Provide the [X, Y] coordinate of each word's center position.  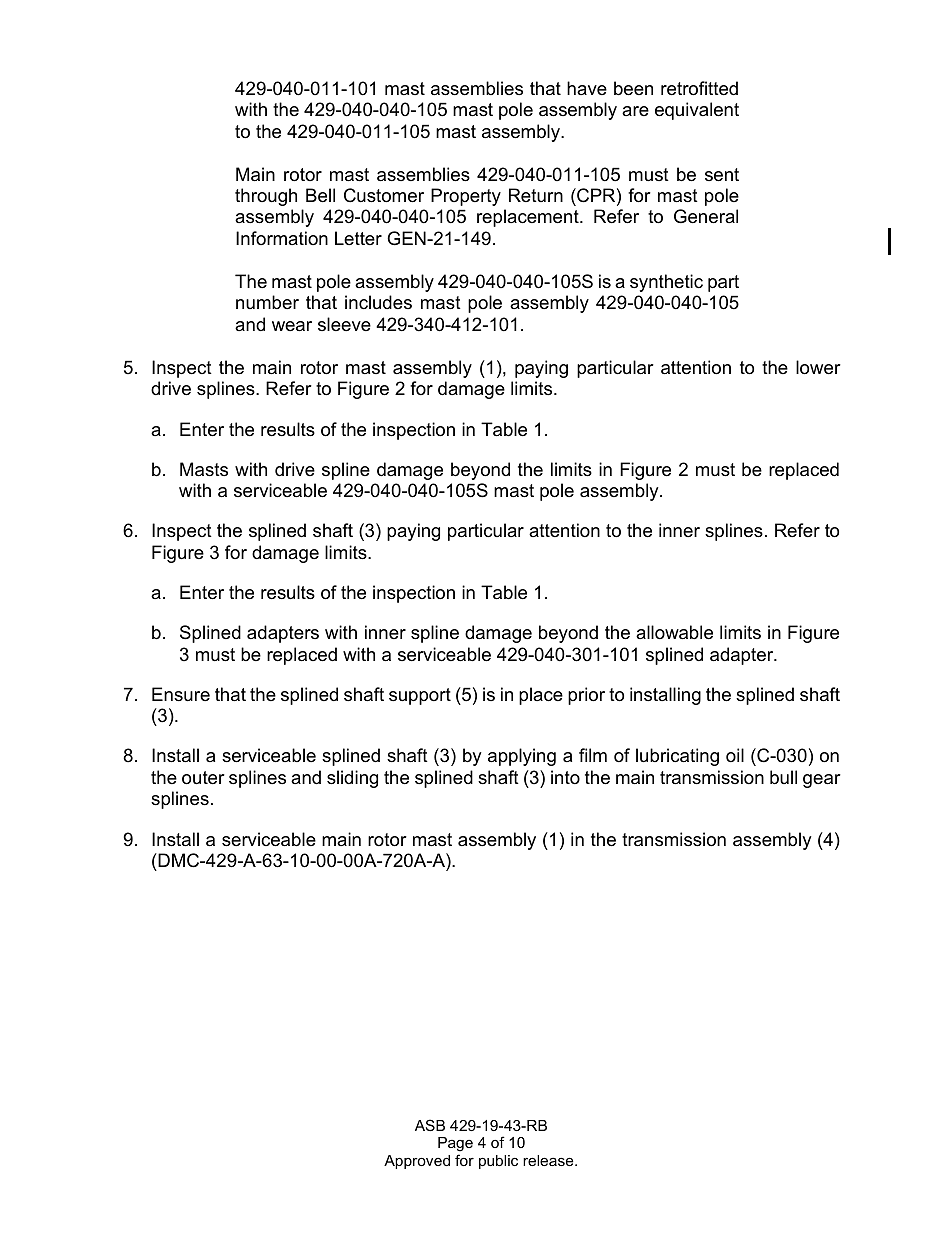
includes [378, 302]
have [587, 88]
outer [203, 778]
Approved [417, 1162]
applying [522, 757]
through [266, 197]
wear [292, 326]
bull [783, 777]
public [498, 1162]
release [549, 1160]
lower [818, 367]
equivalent [697, 111]
